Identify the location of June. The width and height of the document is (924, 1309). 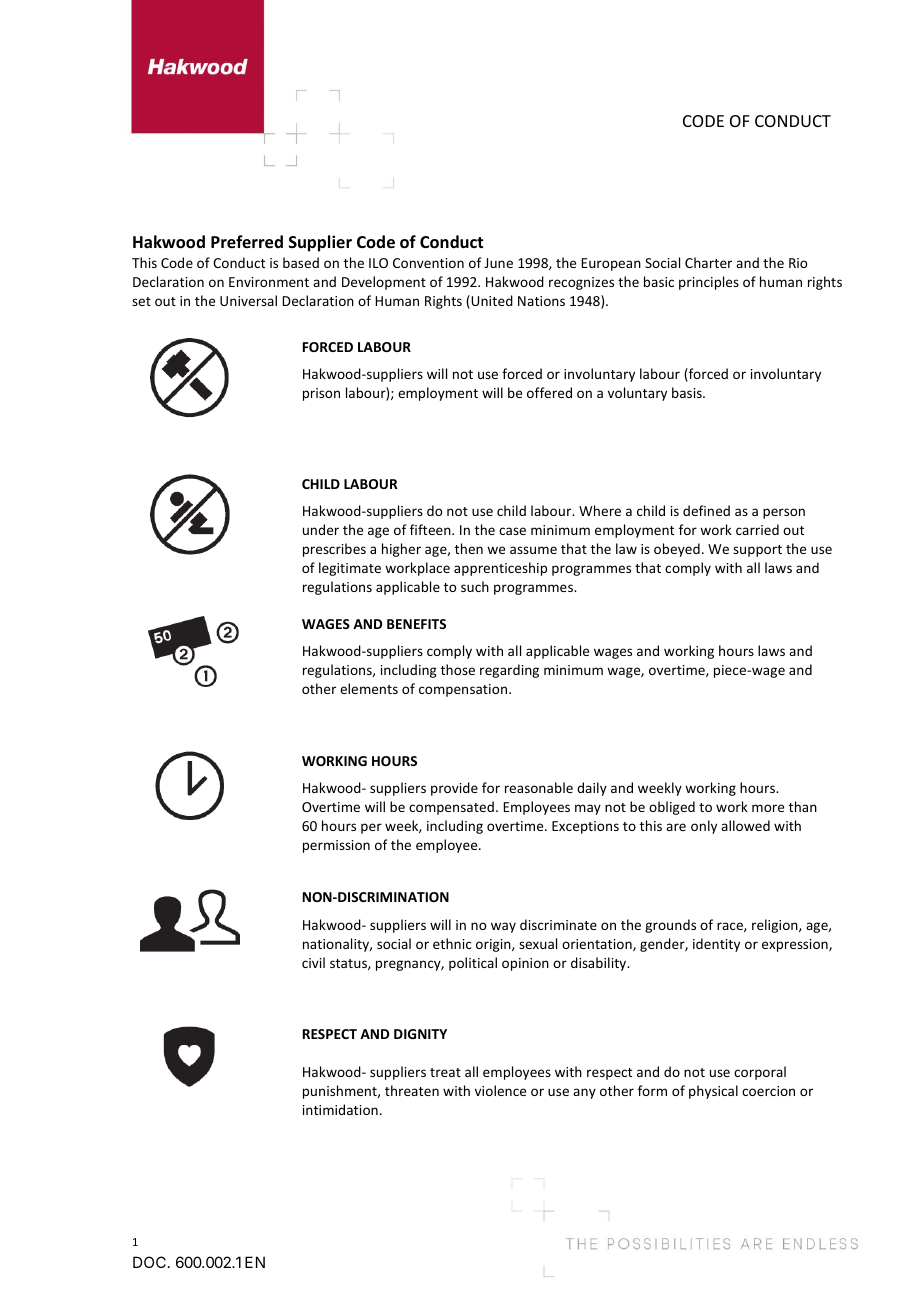
(498, 263).
